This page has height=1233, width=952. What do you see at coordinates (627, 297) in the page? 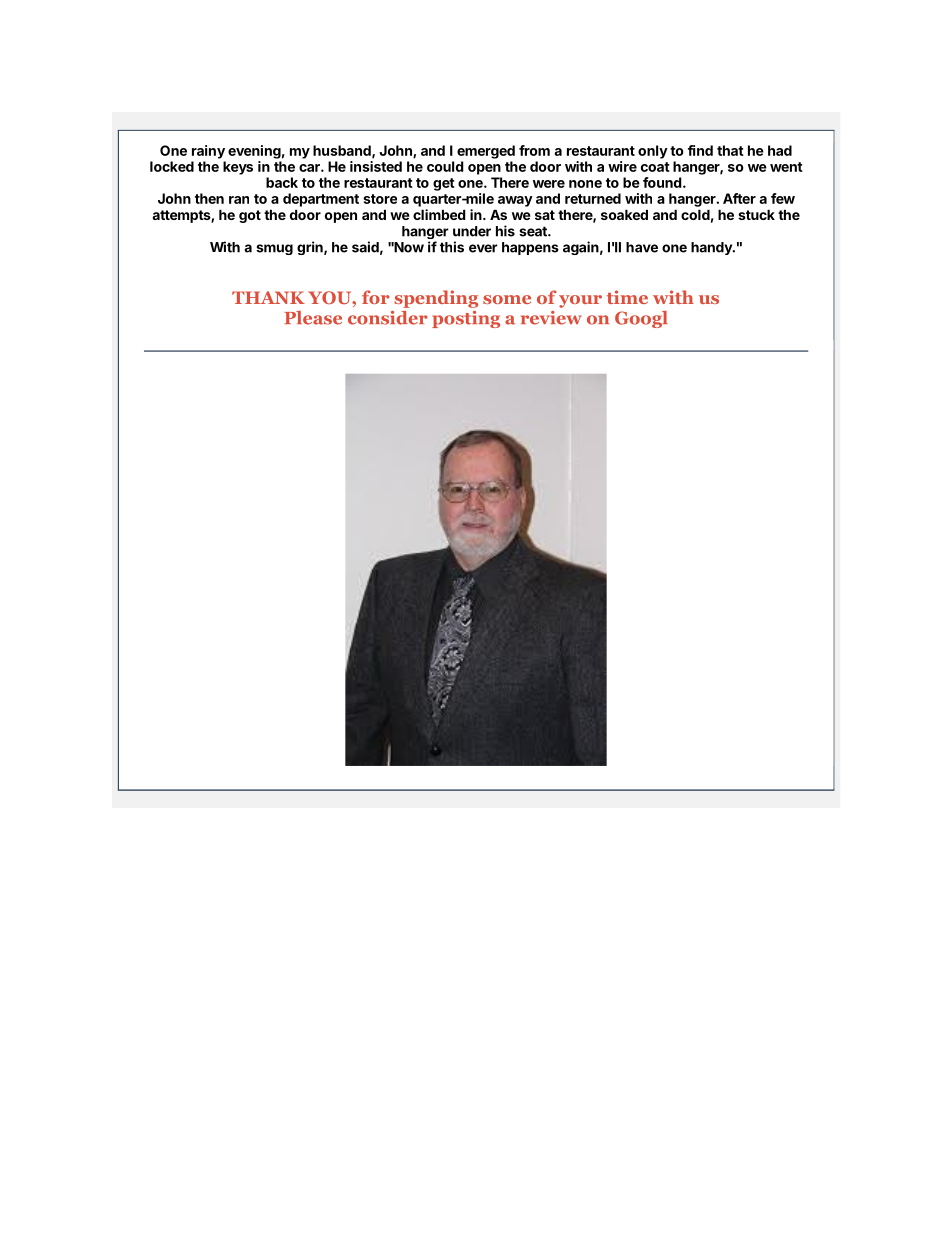
I see `time` at bounding box center [627, 297].
